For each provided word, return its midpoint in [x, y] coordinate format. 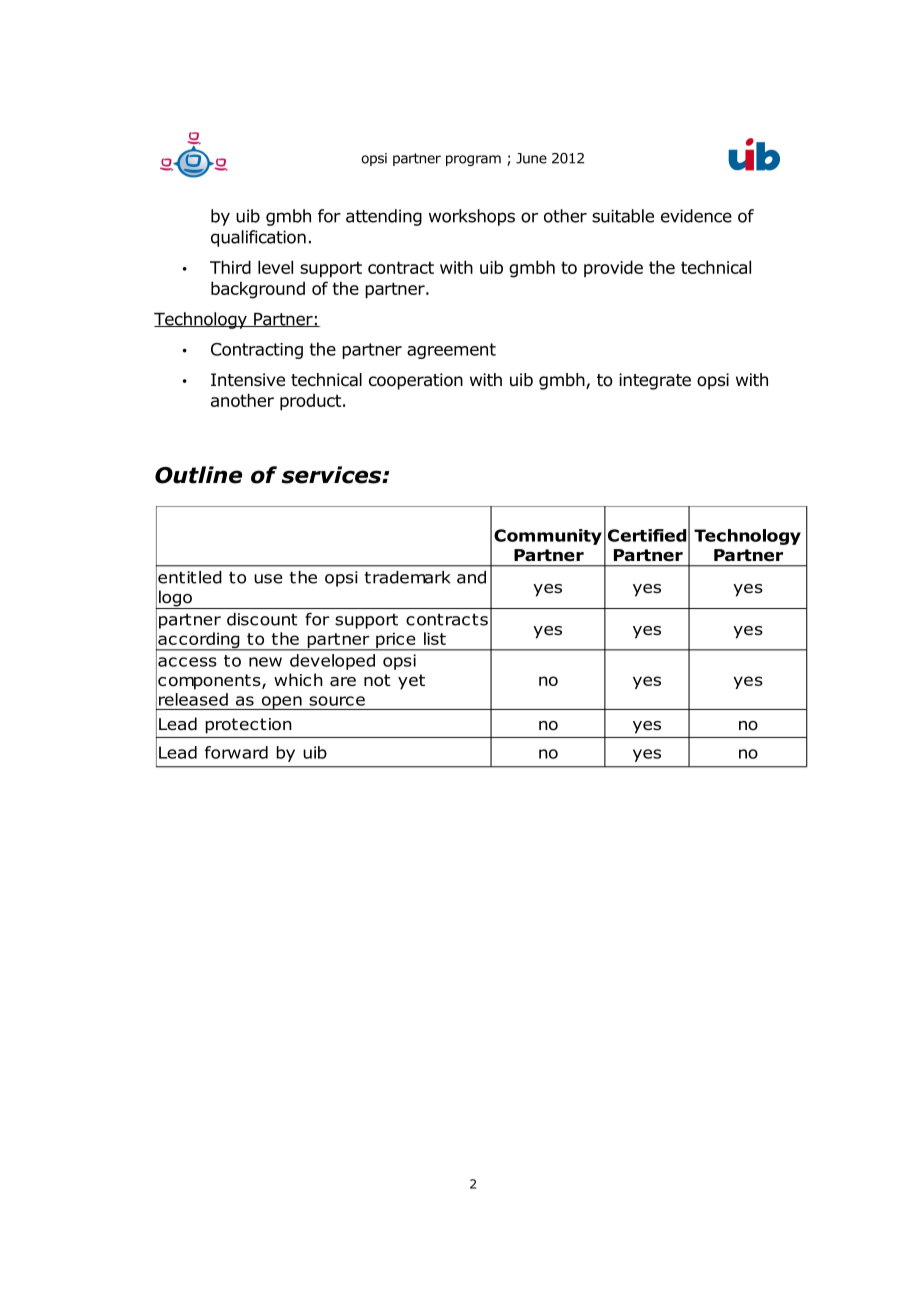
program [473, 160]
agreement [451, 351]
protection [248, 726]
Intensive [248, 380]
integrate [655, 381]
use [268, 579]
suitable [623, 216]
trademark [408, 577]
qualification [258, 238]
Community [548, 537]
